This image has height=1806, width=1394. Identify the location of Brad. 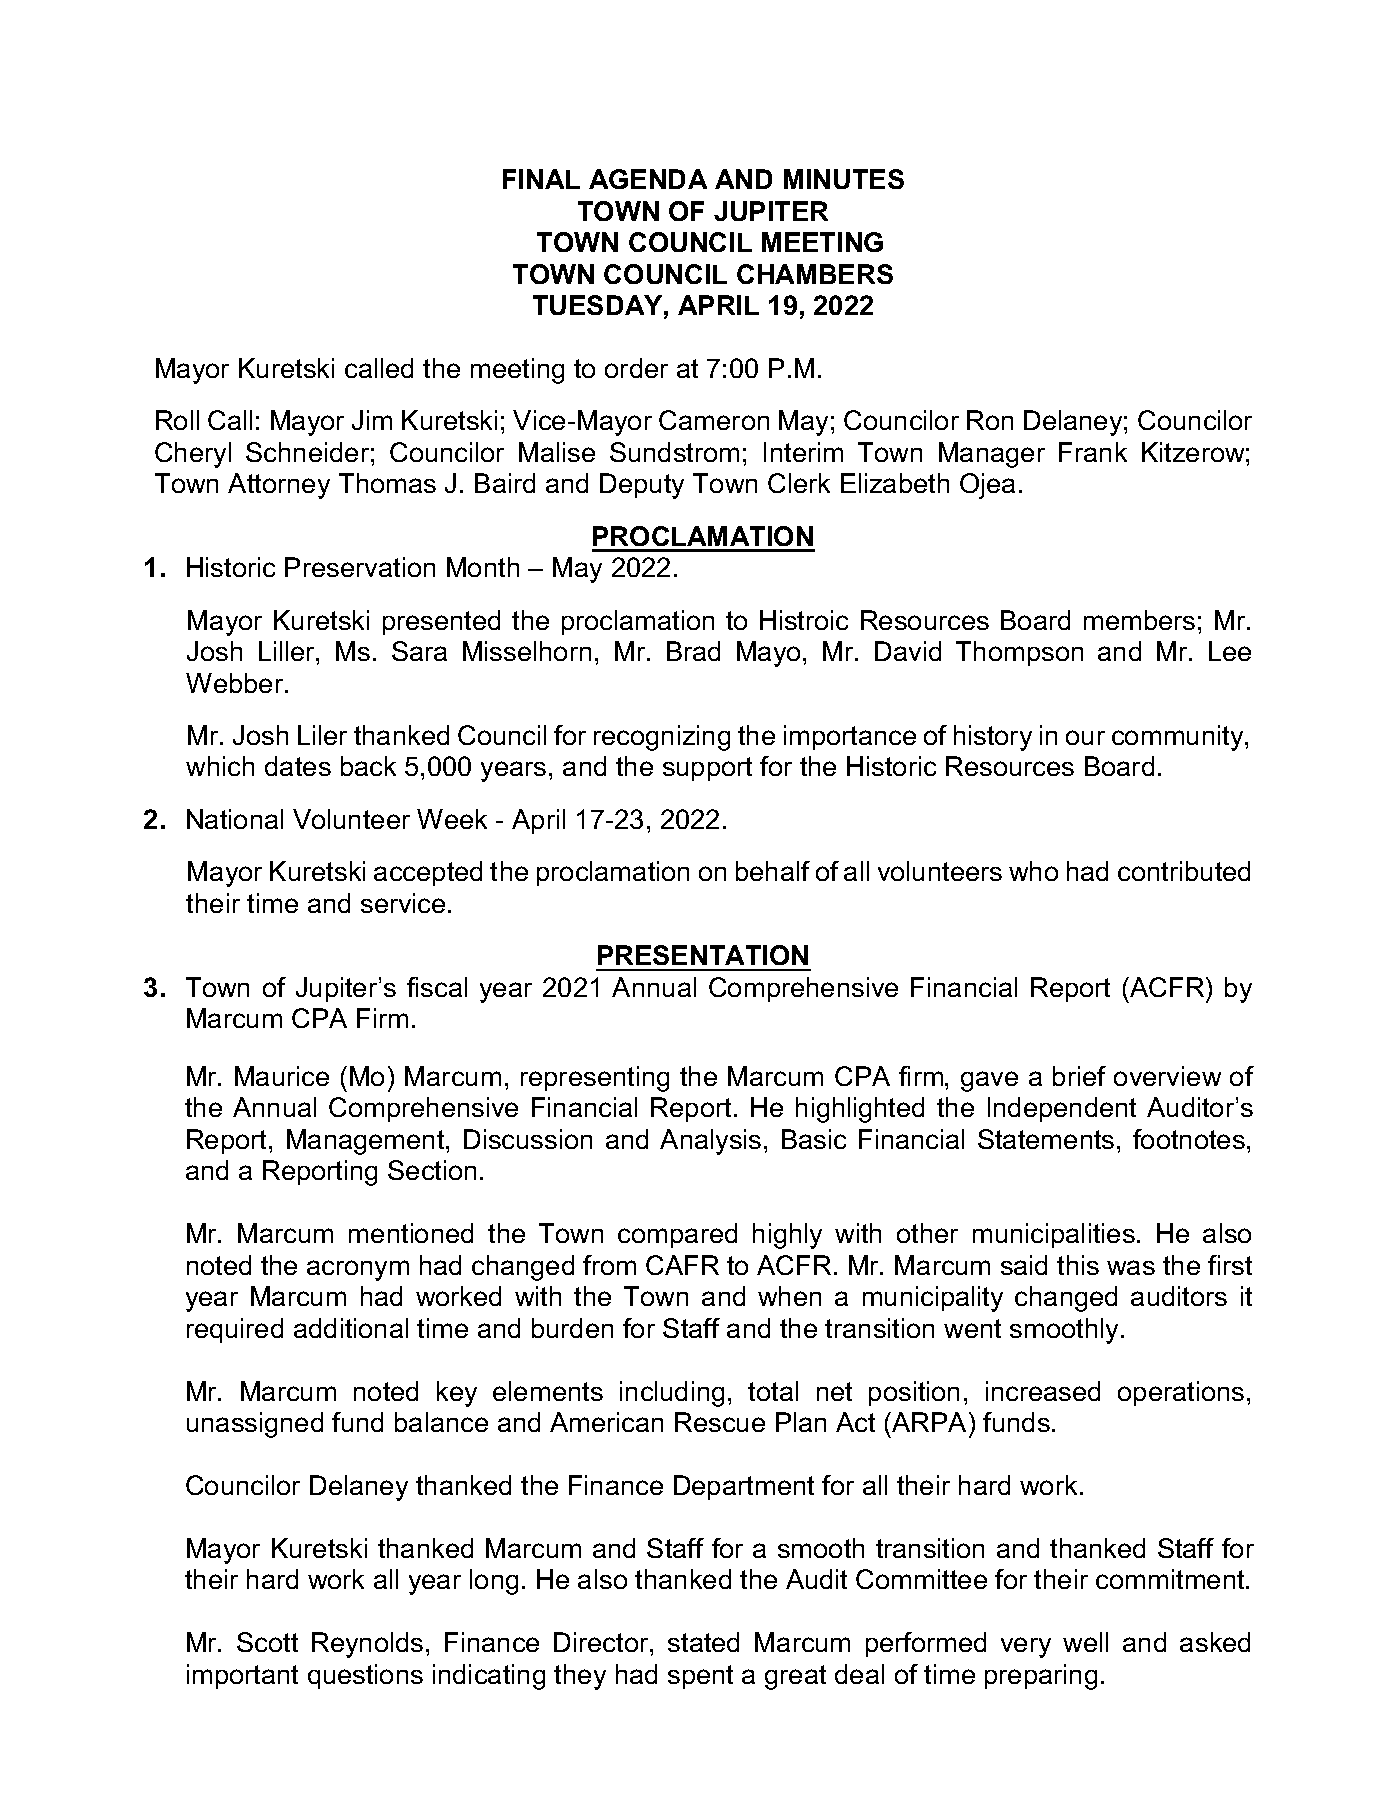
(693, 651).
